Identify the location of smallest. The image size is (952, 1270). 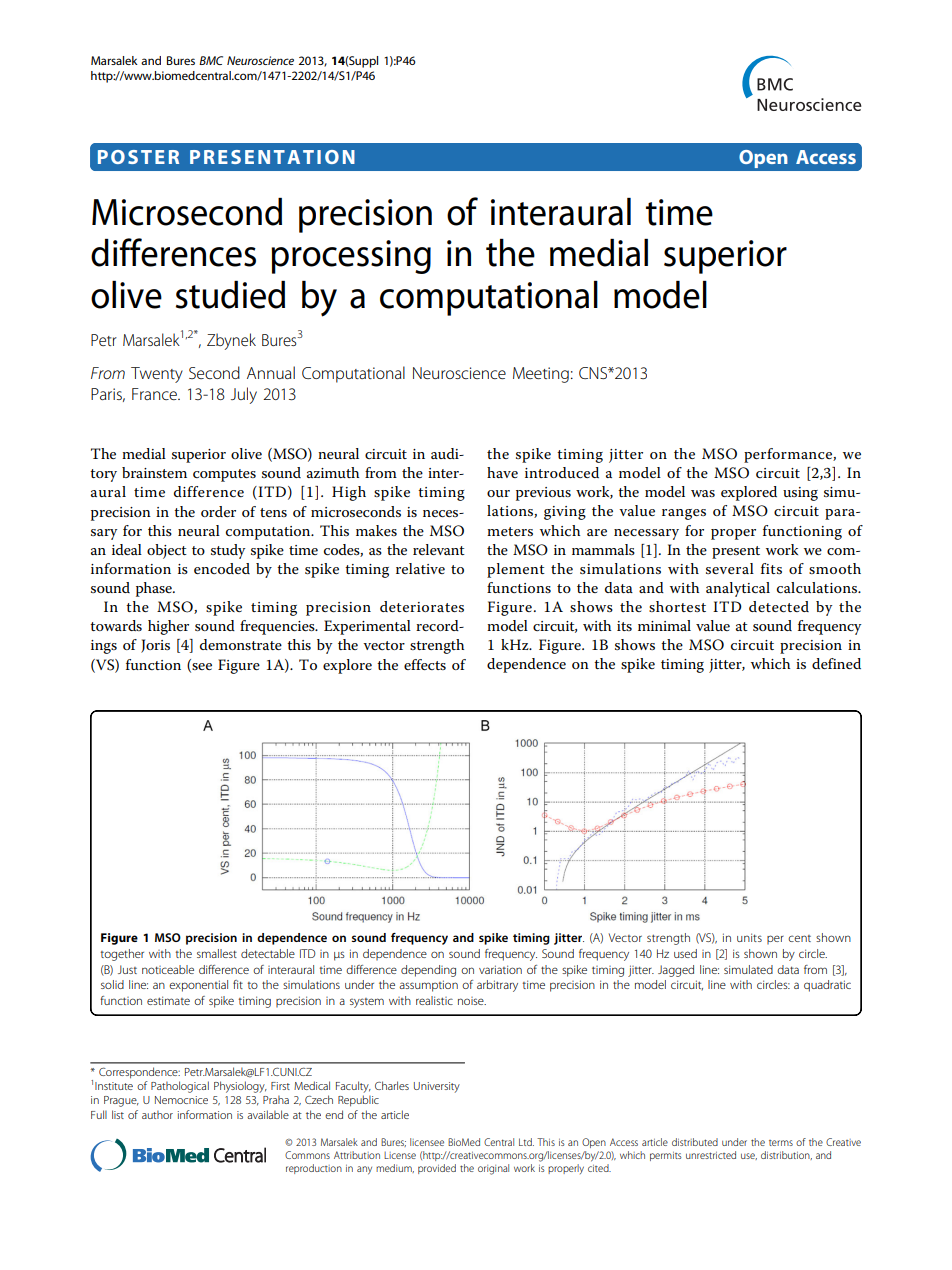
(217, 953).
